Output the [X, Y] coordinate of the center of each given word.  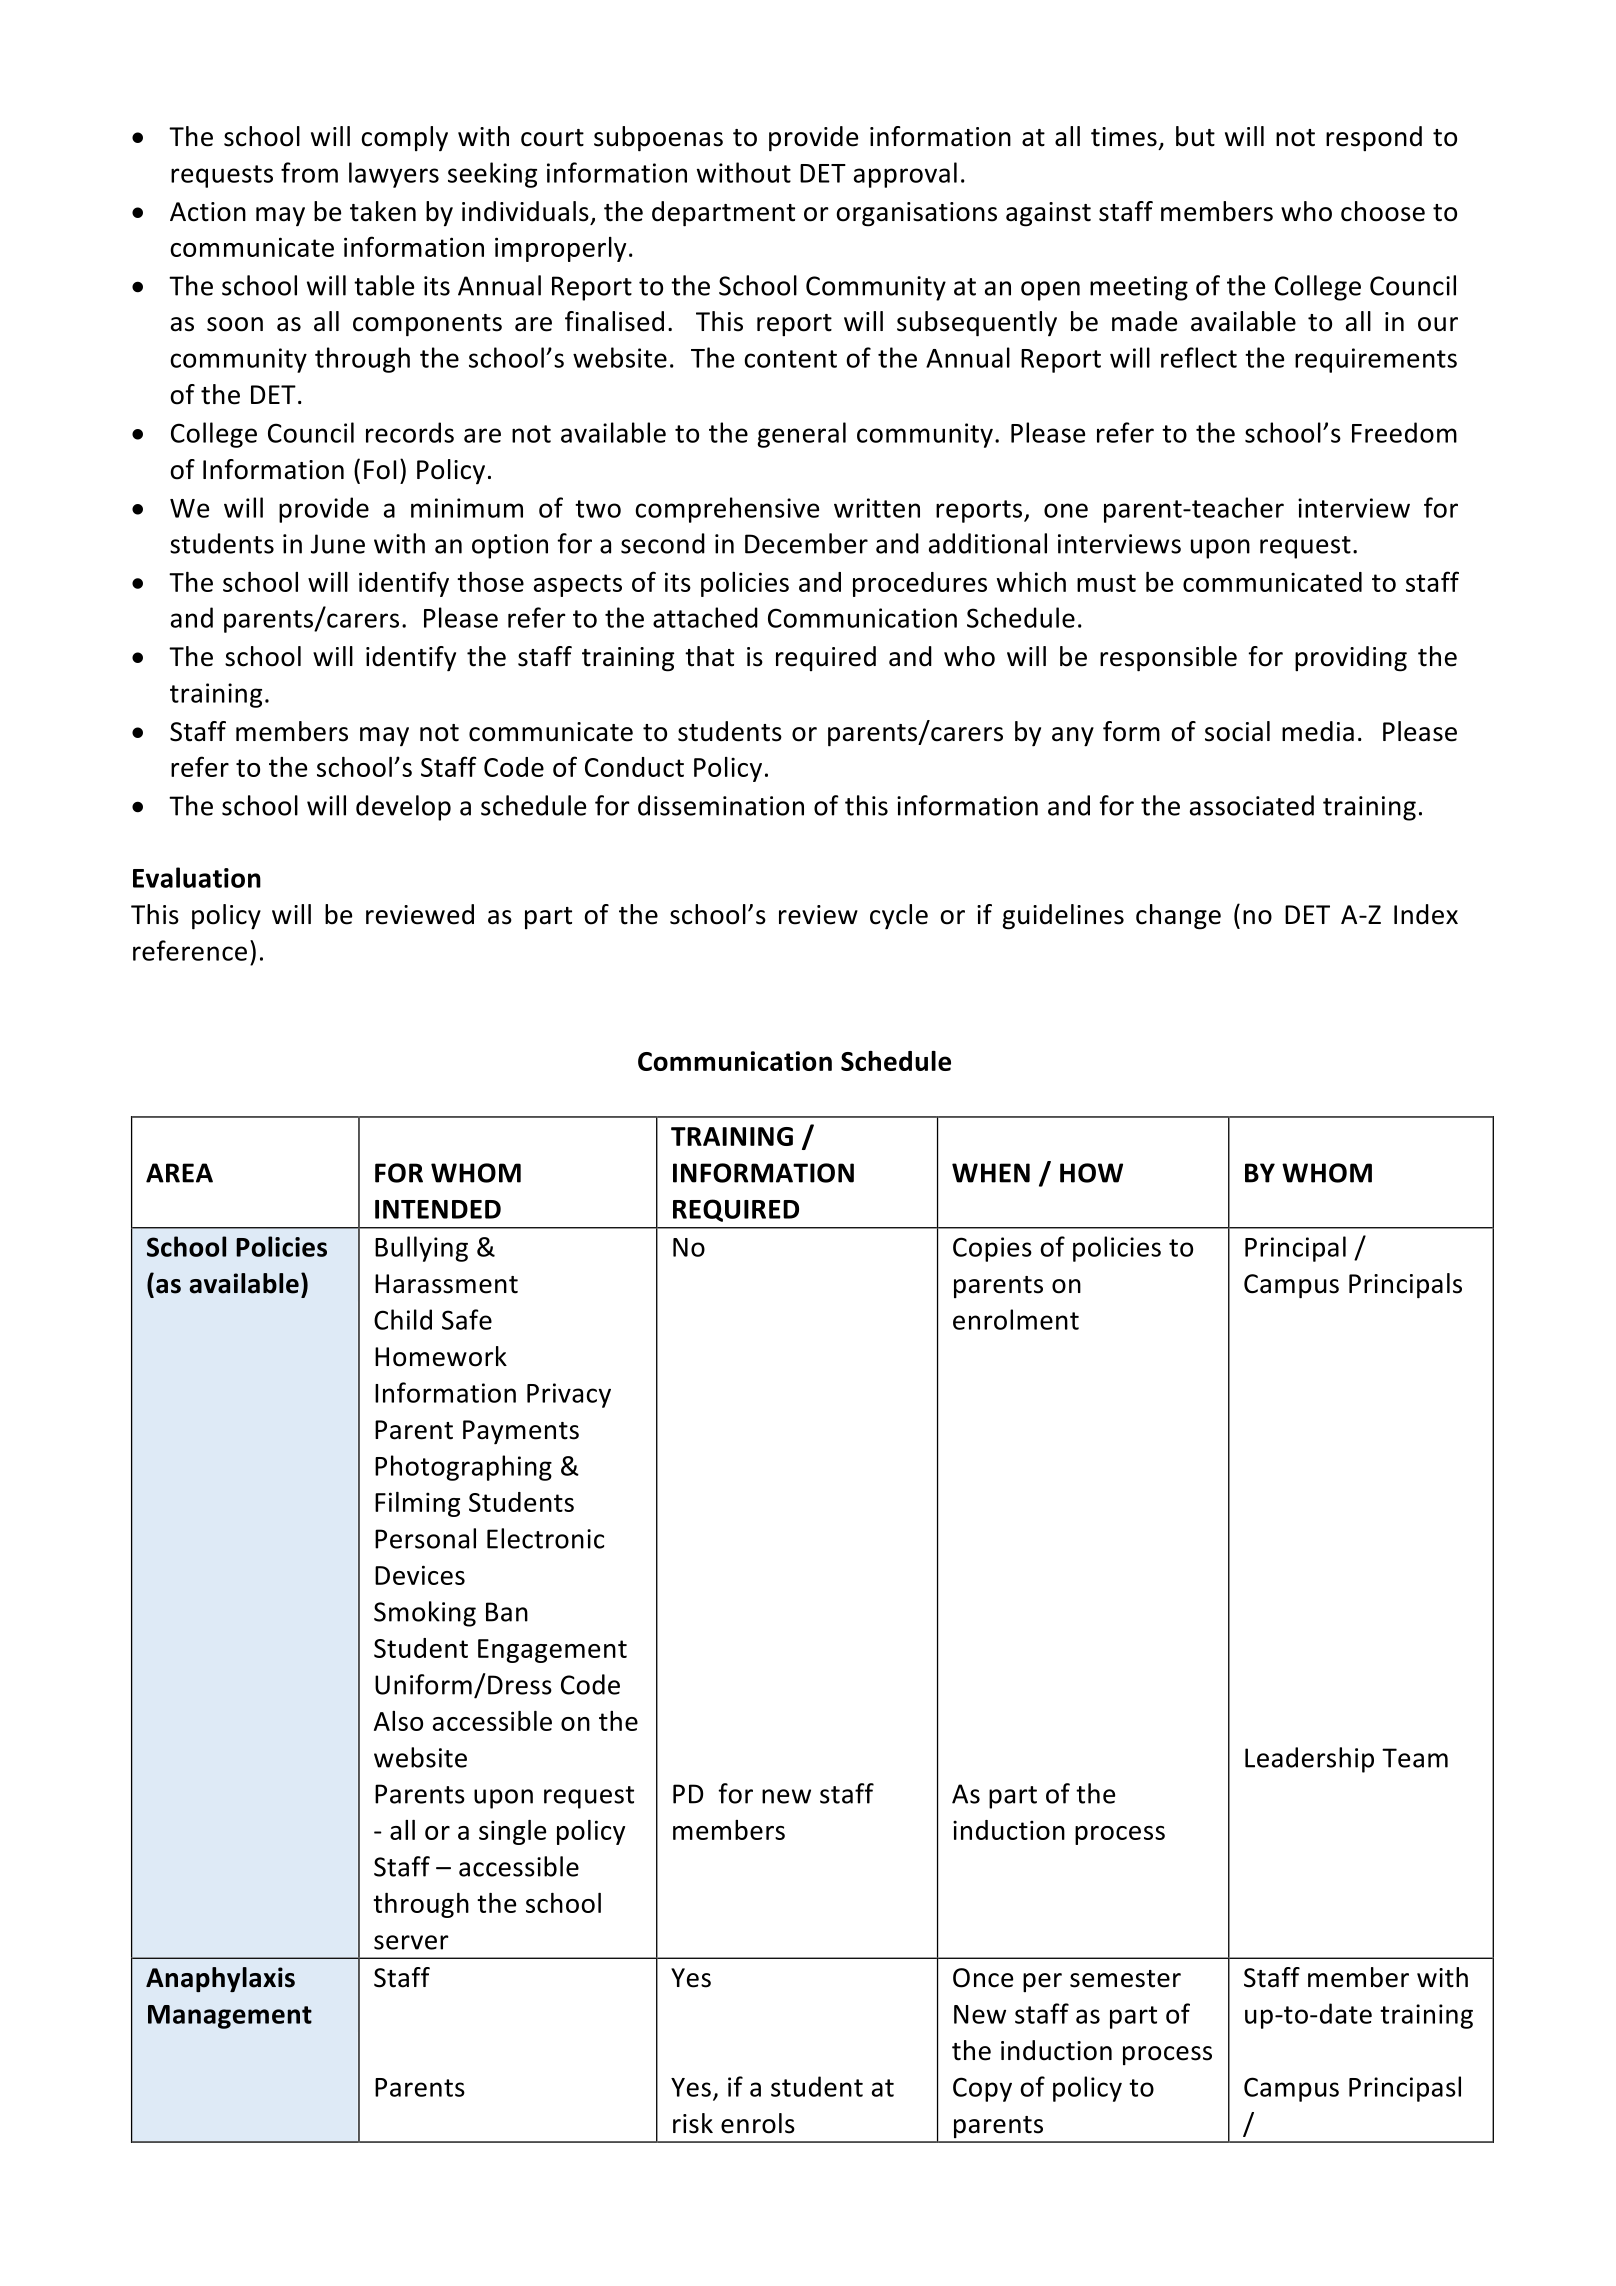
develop [403, 808]
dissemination [721, 805]
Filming [417, 1504]
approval [905, 175]
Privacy [569, 1395]
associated [1252, 805]
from [309, 172]
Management [230, 2017]
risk [693, 2123]
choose [1383, 211]
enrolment [1016, 1319]
